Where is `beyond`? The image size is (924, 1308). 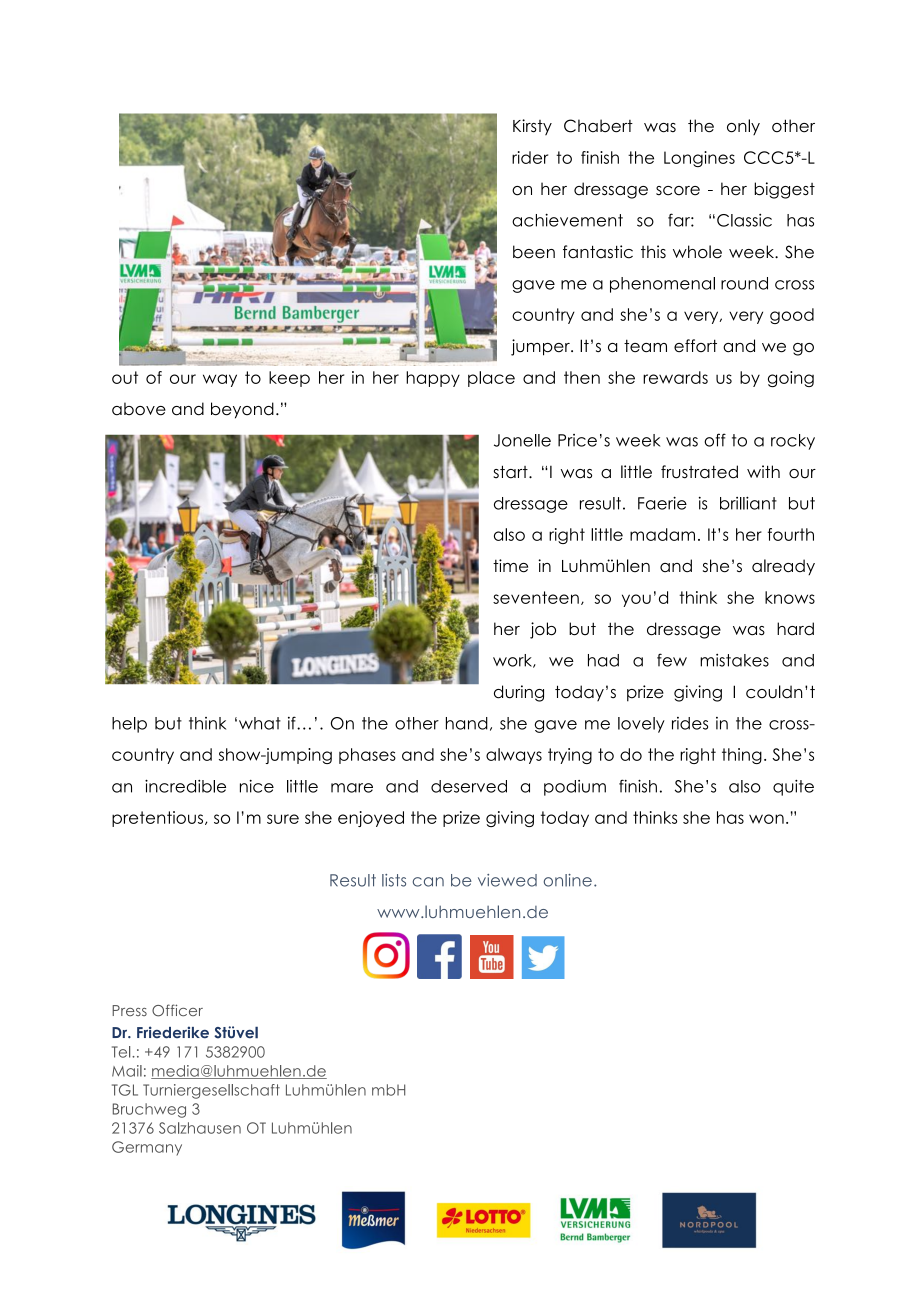 beyond is located at coordinates (242, 410).
